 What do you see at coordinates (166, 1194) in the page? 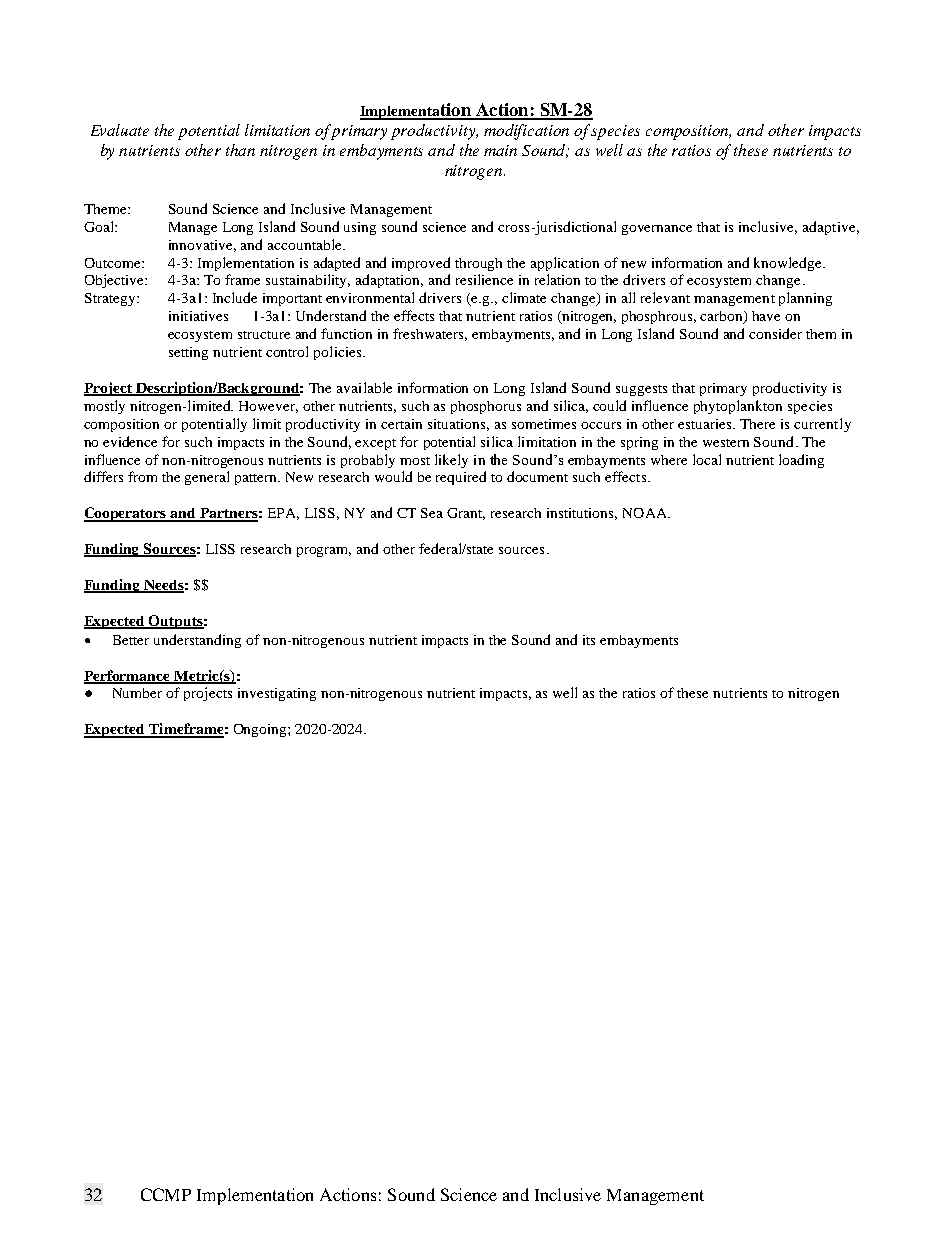
I see `CCMP` at bounding box center [166, 1194].
